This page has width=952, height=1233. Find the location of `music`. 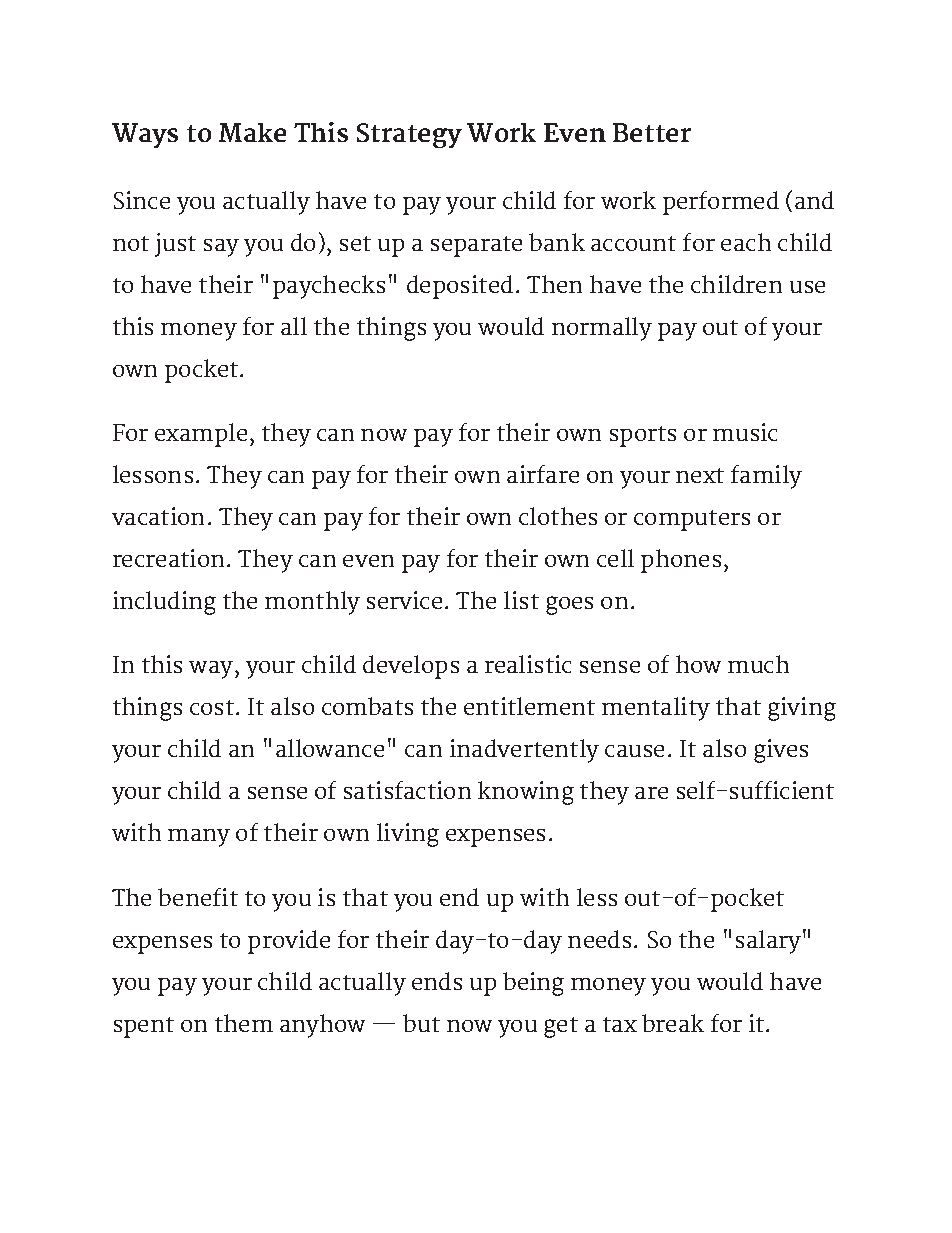

music is located at coordinates (745, 432).
